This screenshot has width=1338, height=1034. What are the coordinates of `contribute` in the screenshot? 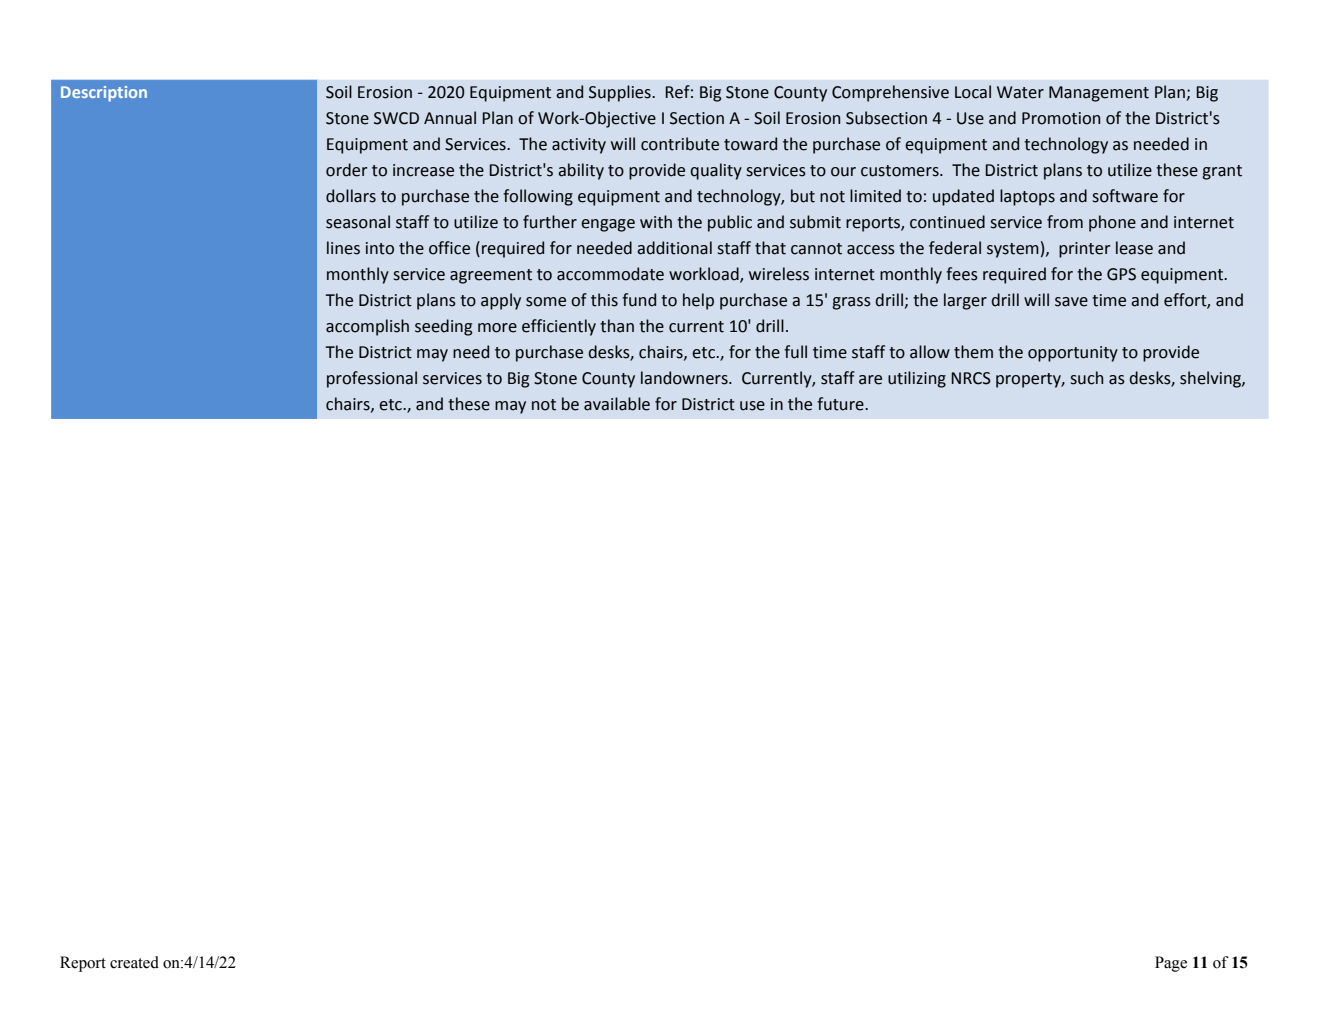 It's located at (680, 144).
